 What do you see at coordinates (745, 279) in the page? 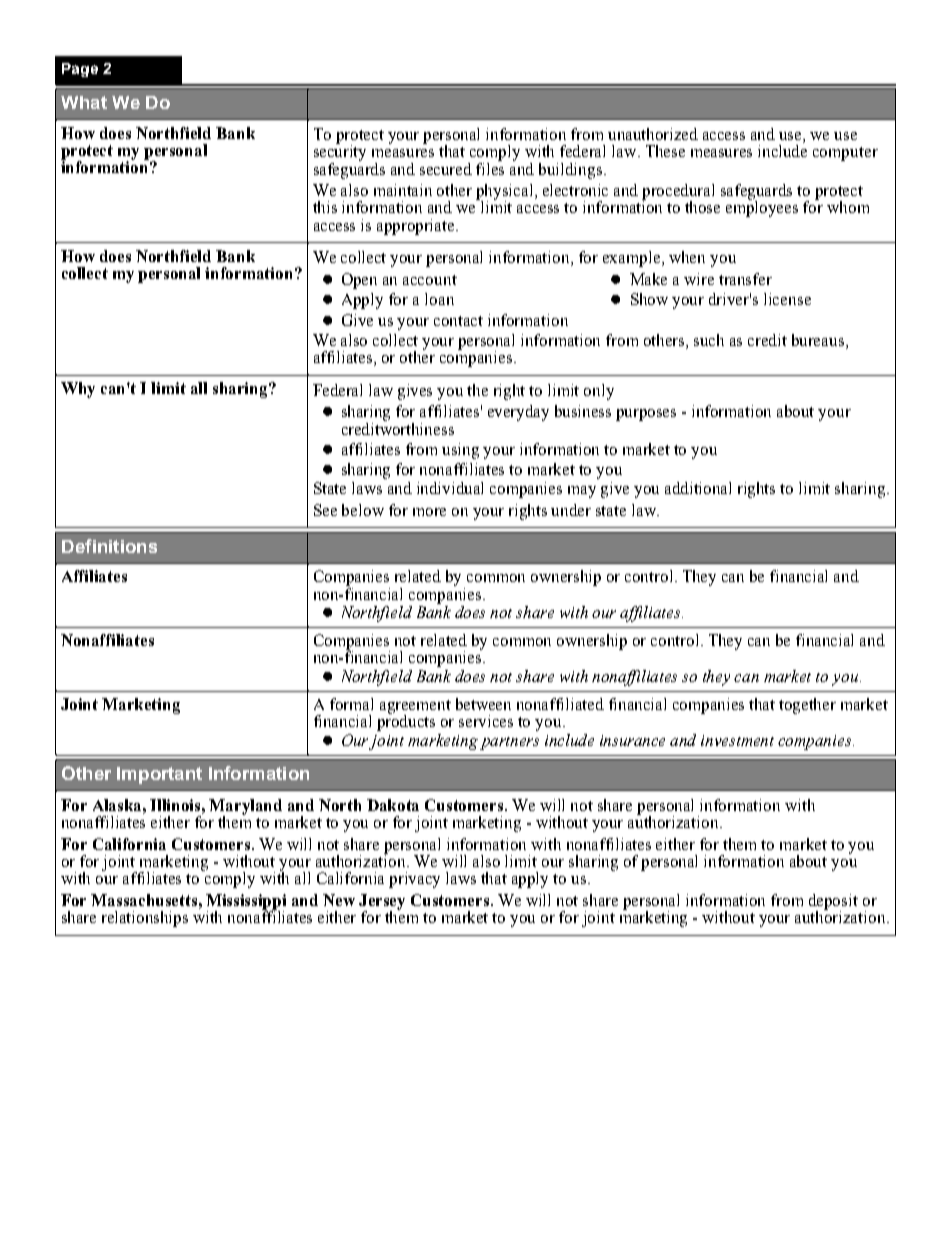
I see `transfer` at bounding box center [745, 279].
